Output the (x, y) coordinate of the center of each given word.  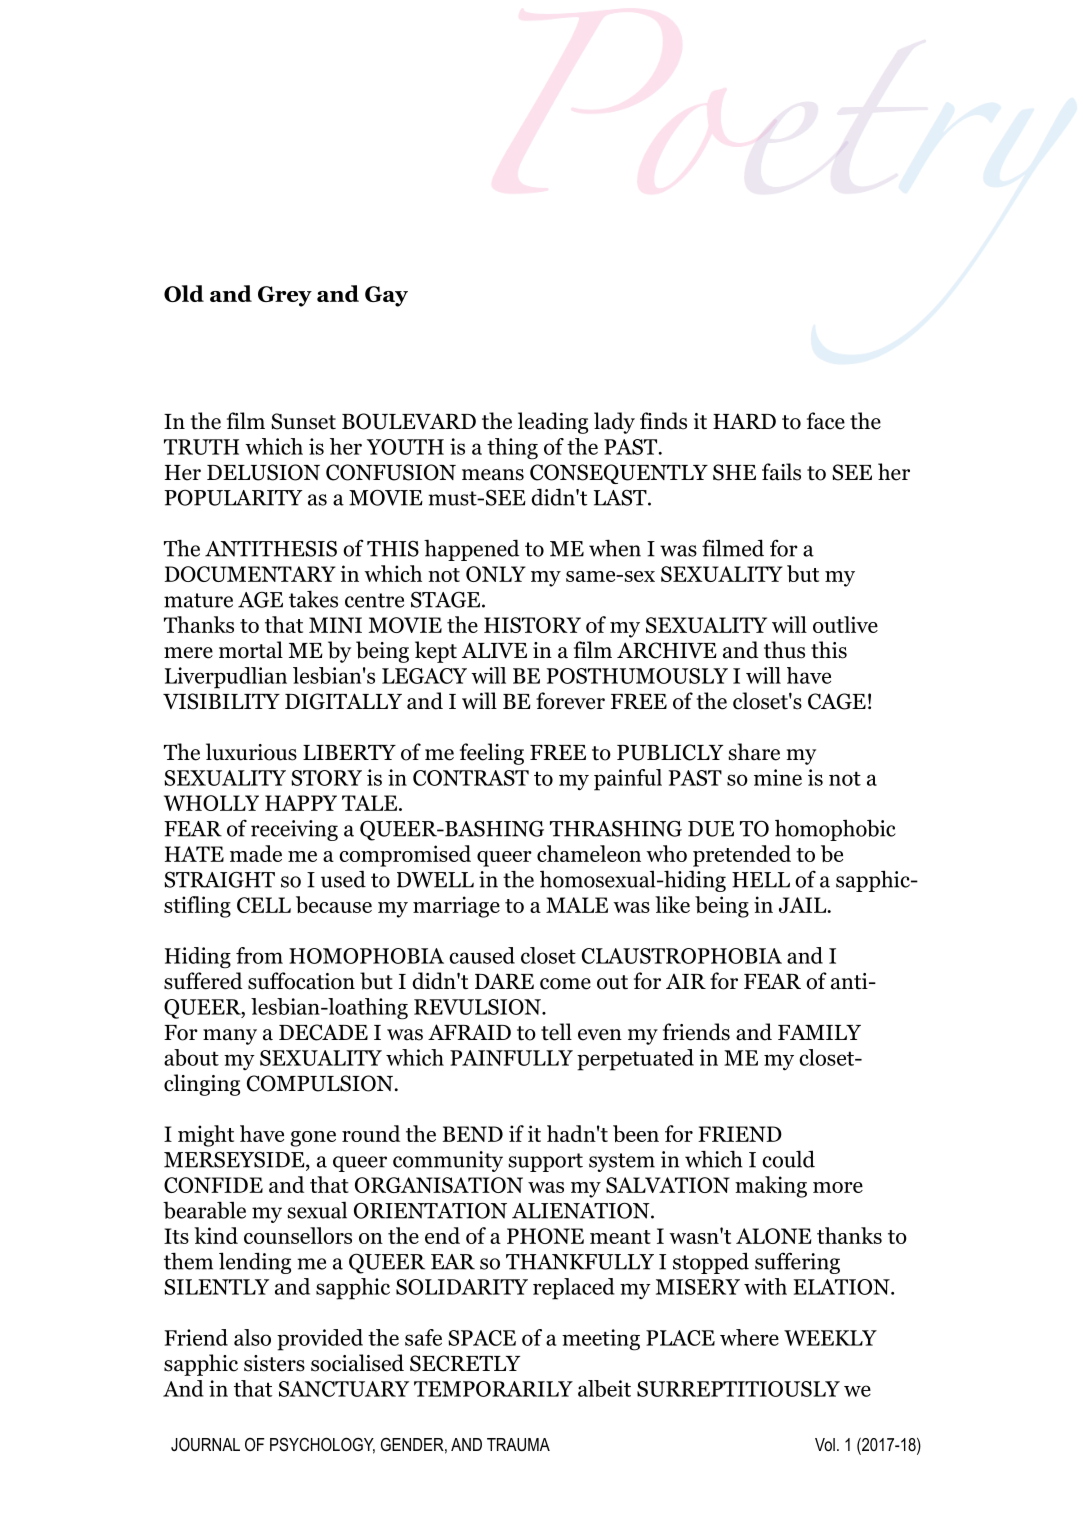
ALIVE (494, 650)
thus (784, 650)
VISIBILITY (221, 701)
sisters (274, 1363)
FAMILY (819, 1032)
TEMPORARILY (493, 1389)
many (230, 1037)
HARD (744, 421)
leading (553, 423)
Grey (285, 296)
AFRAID (469, 1032)
